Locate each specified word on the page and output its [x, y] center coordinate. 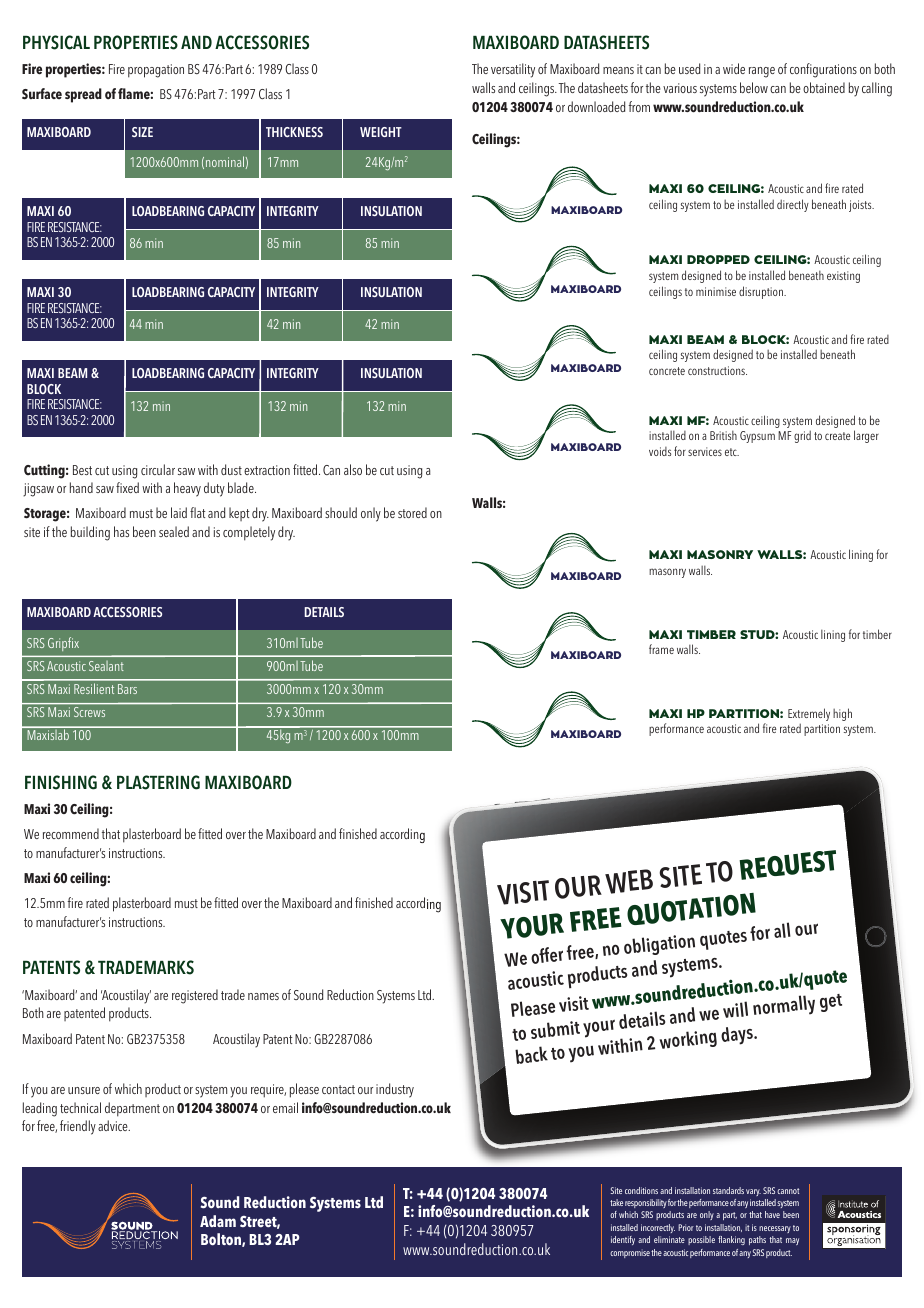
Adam [218, 1221]
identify [623, 1240]
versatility [513, 70]
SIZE [142, 132]
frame [661, 649]
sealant [106, 666]
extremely [809, 716]
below [754, 87]
